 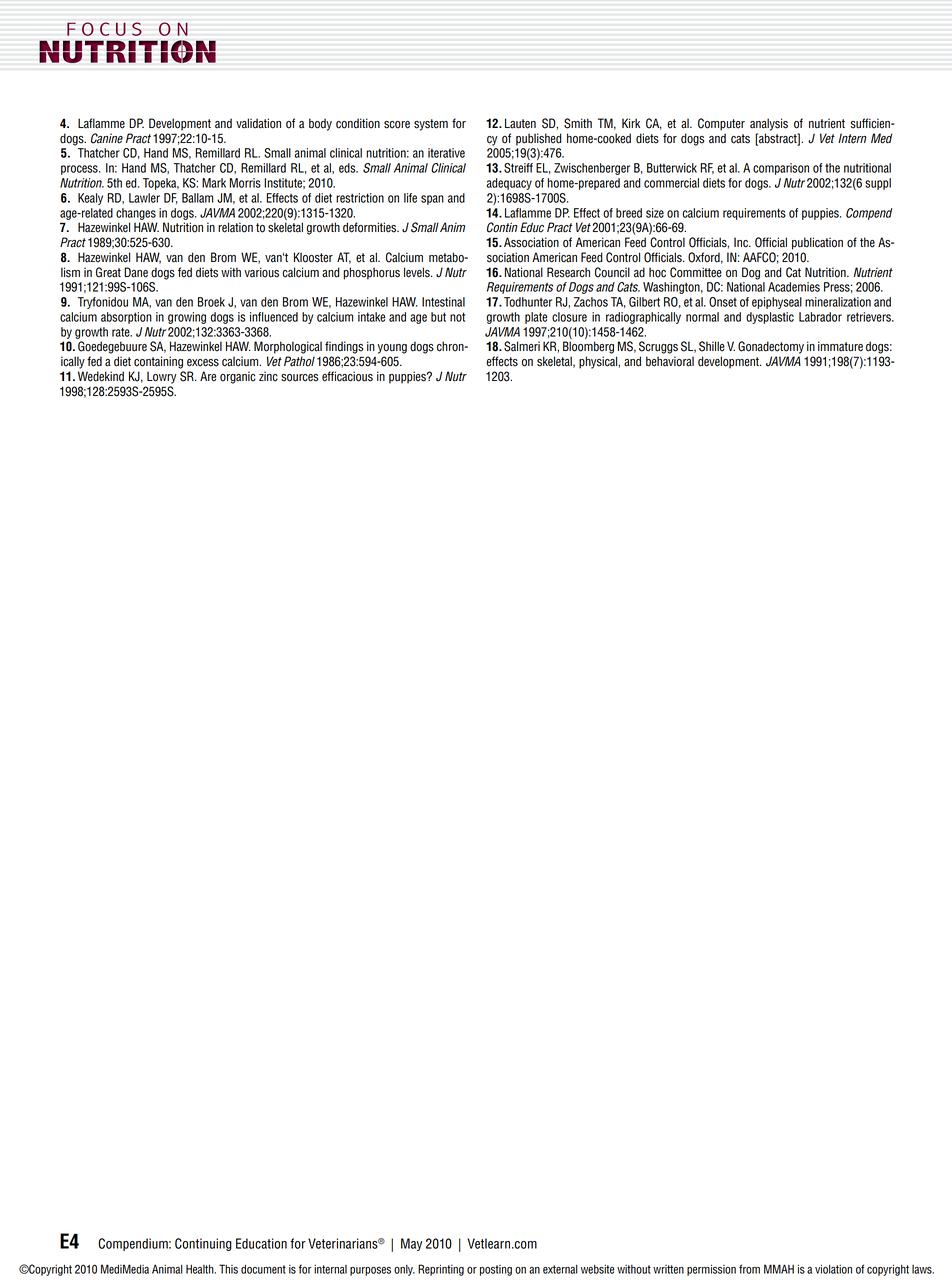 What do you see at coordinates (347, 376) in the screenshot?
I see `efficacious` at bounding box center [347, 376].
